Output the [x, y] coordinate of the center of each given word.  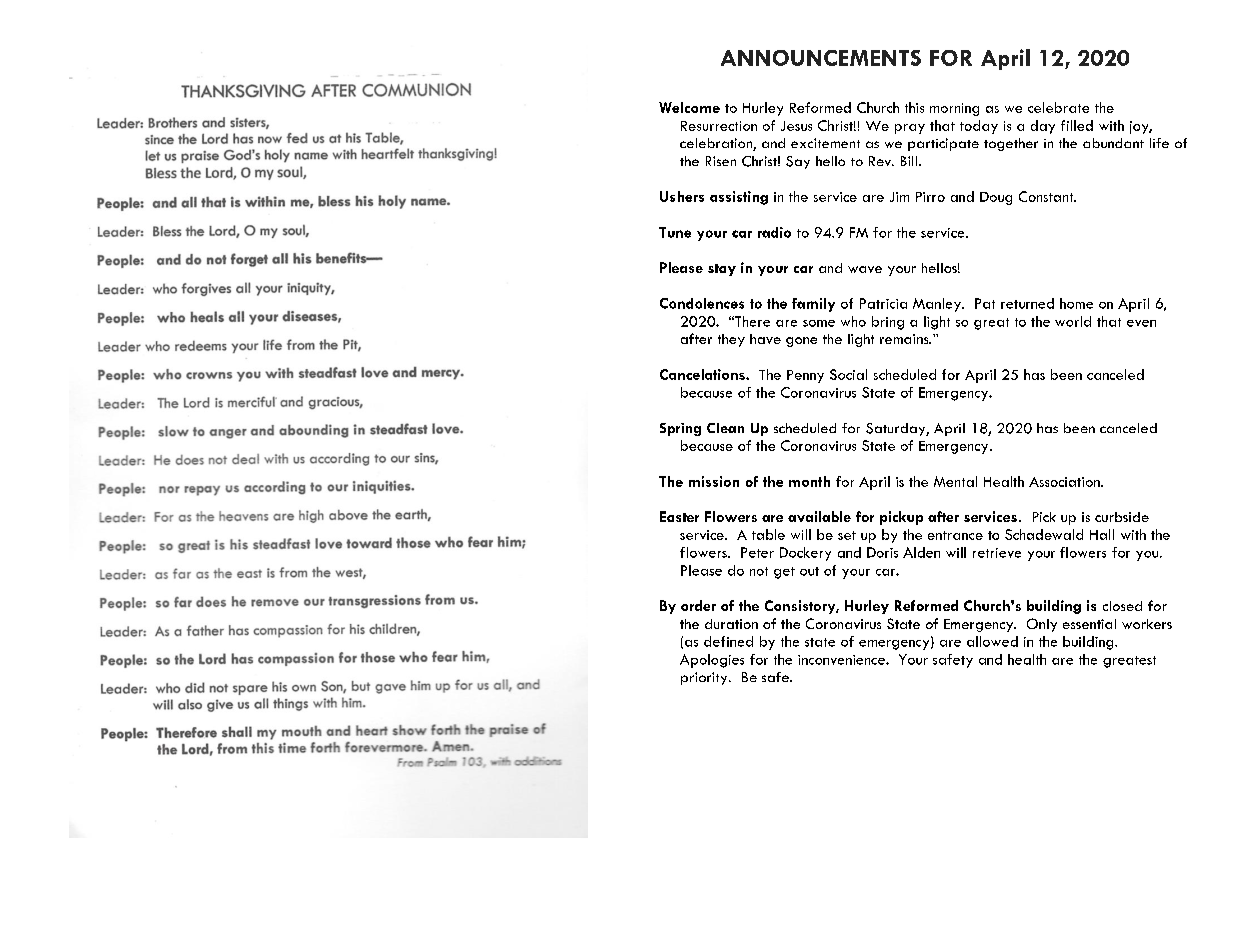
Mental [955, 481]
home [1076, 303]
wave [865, 269]
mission [714, 481]
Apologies [712, 661]
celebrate [1058, 107]
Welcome [689, 107]
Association [1065, 482]
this [914, 107]
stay [722, 270]
